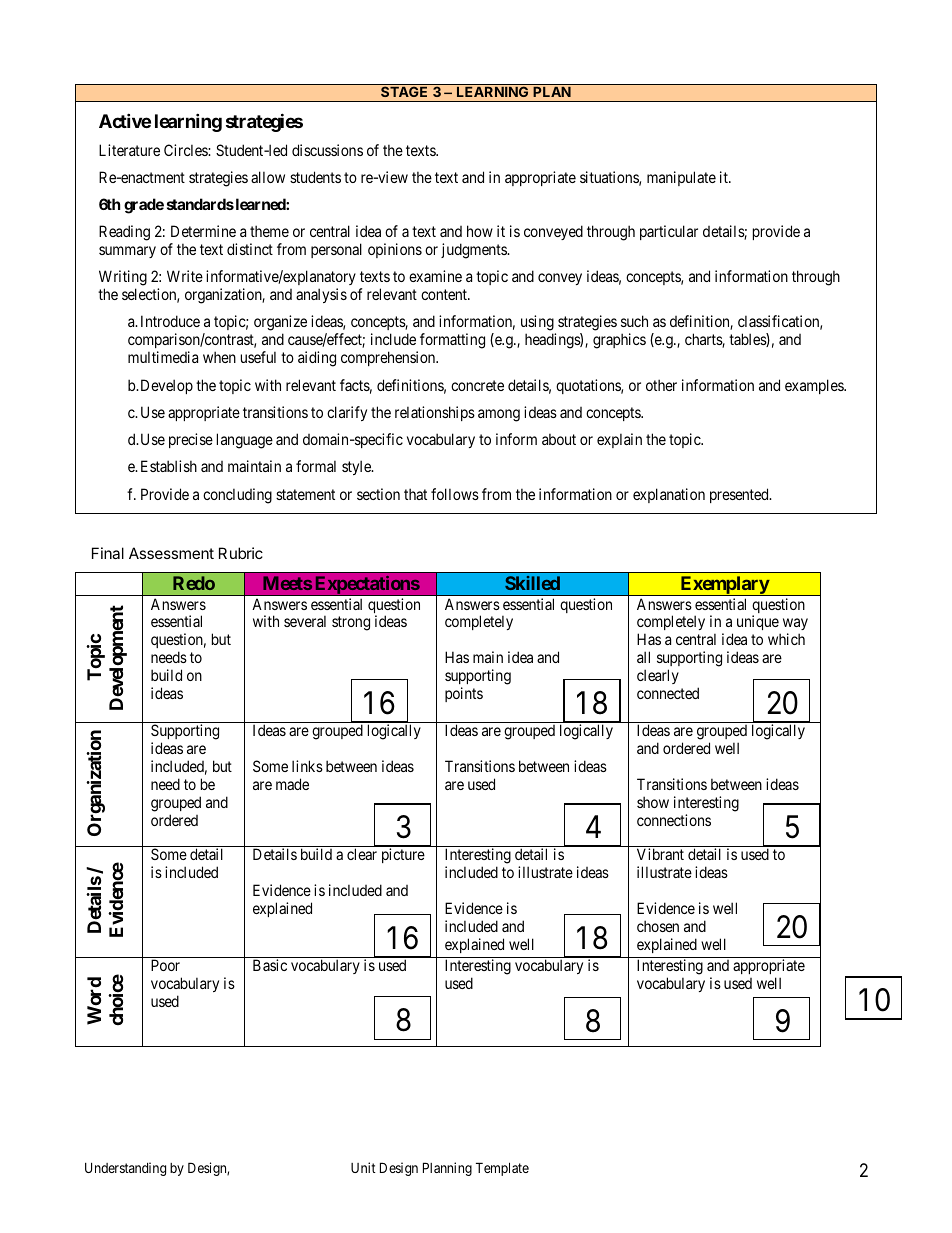 The width and height of the image is (952, 1233). Describe the element at coordinates (758, 622) in the image. I see `unique` at that location.
